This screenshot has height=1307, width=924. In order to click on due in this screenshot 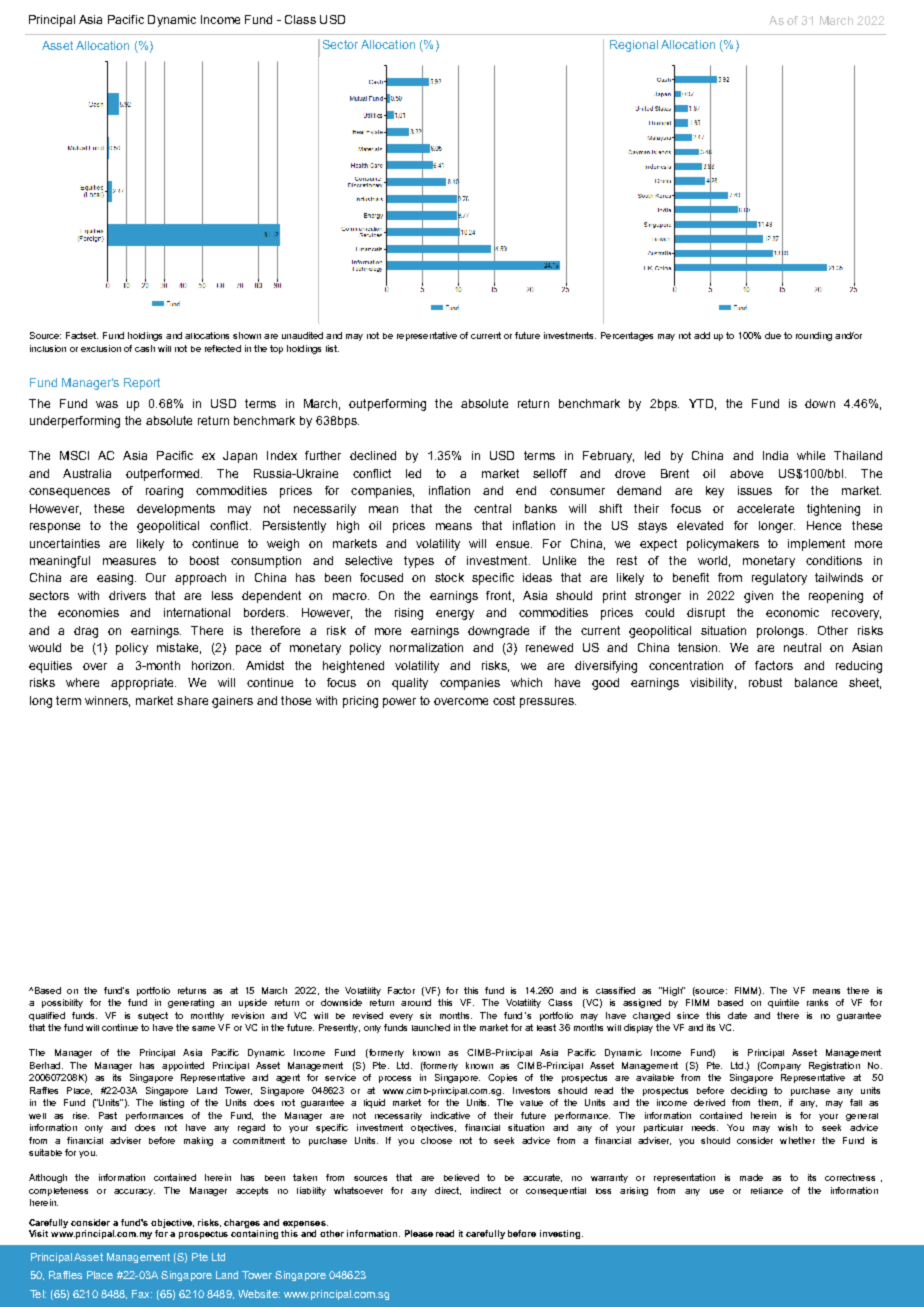, I will do `click(773, 335)`.
